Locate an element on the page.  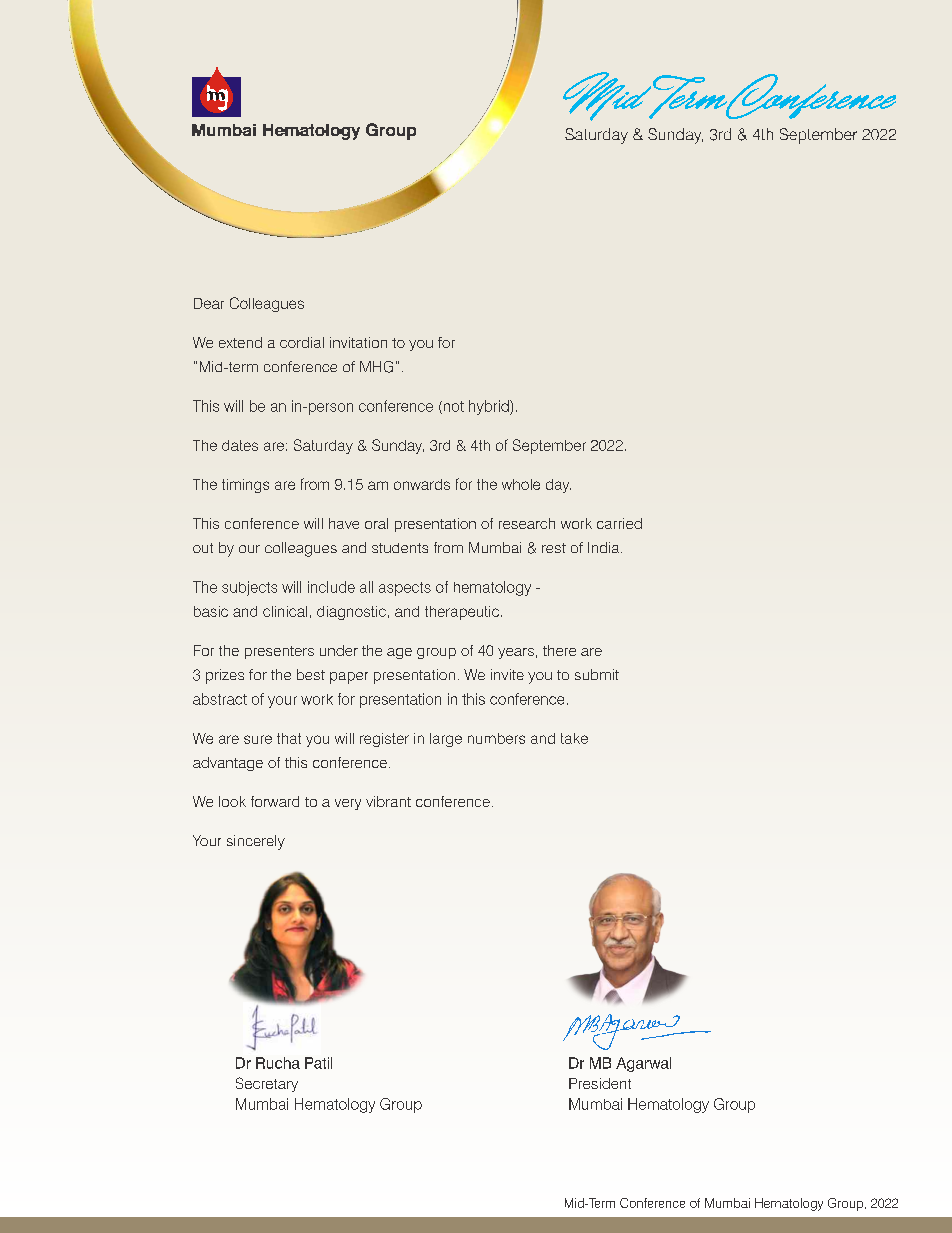
abstract is located at coordinates (220, 699).
